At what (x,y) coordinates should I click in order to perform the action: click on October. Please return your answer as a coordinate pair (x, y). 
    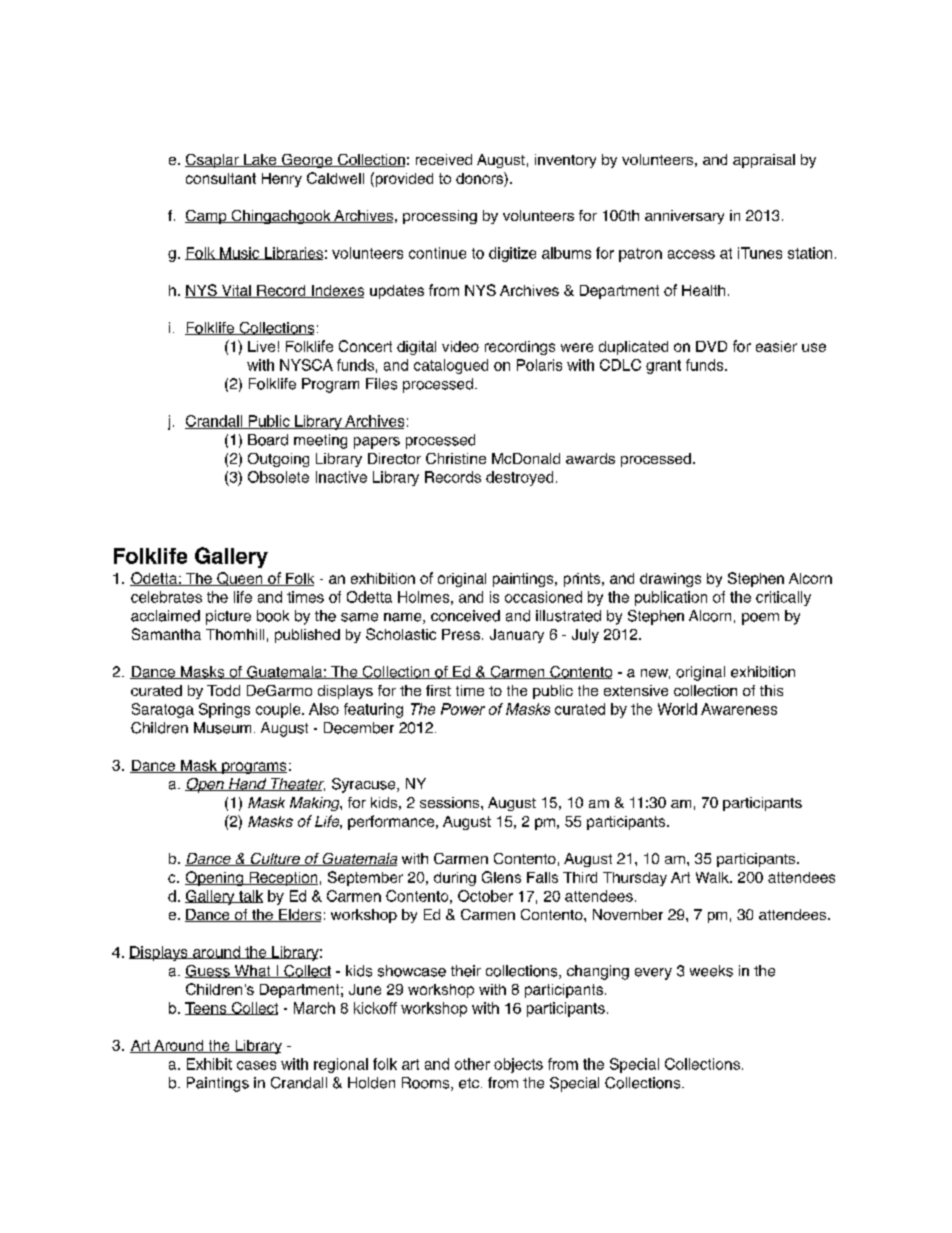
    Looking at the image, I should click on (485, 896).
